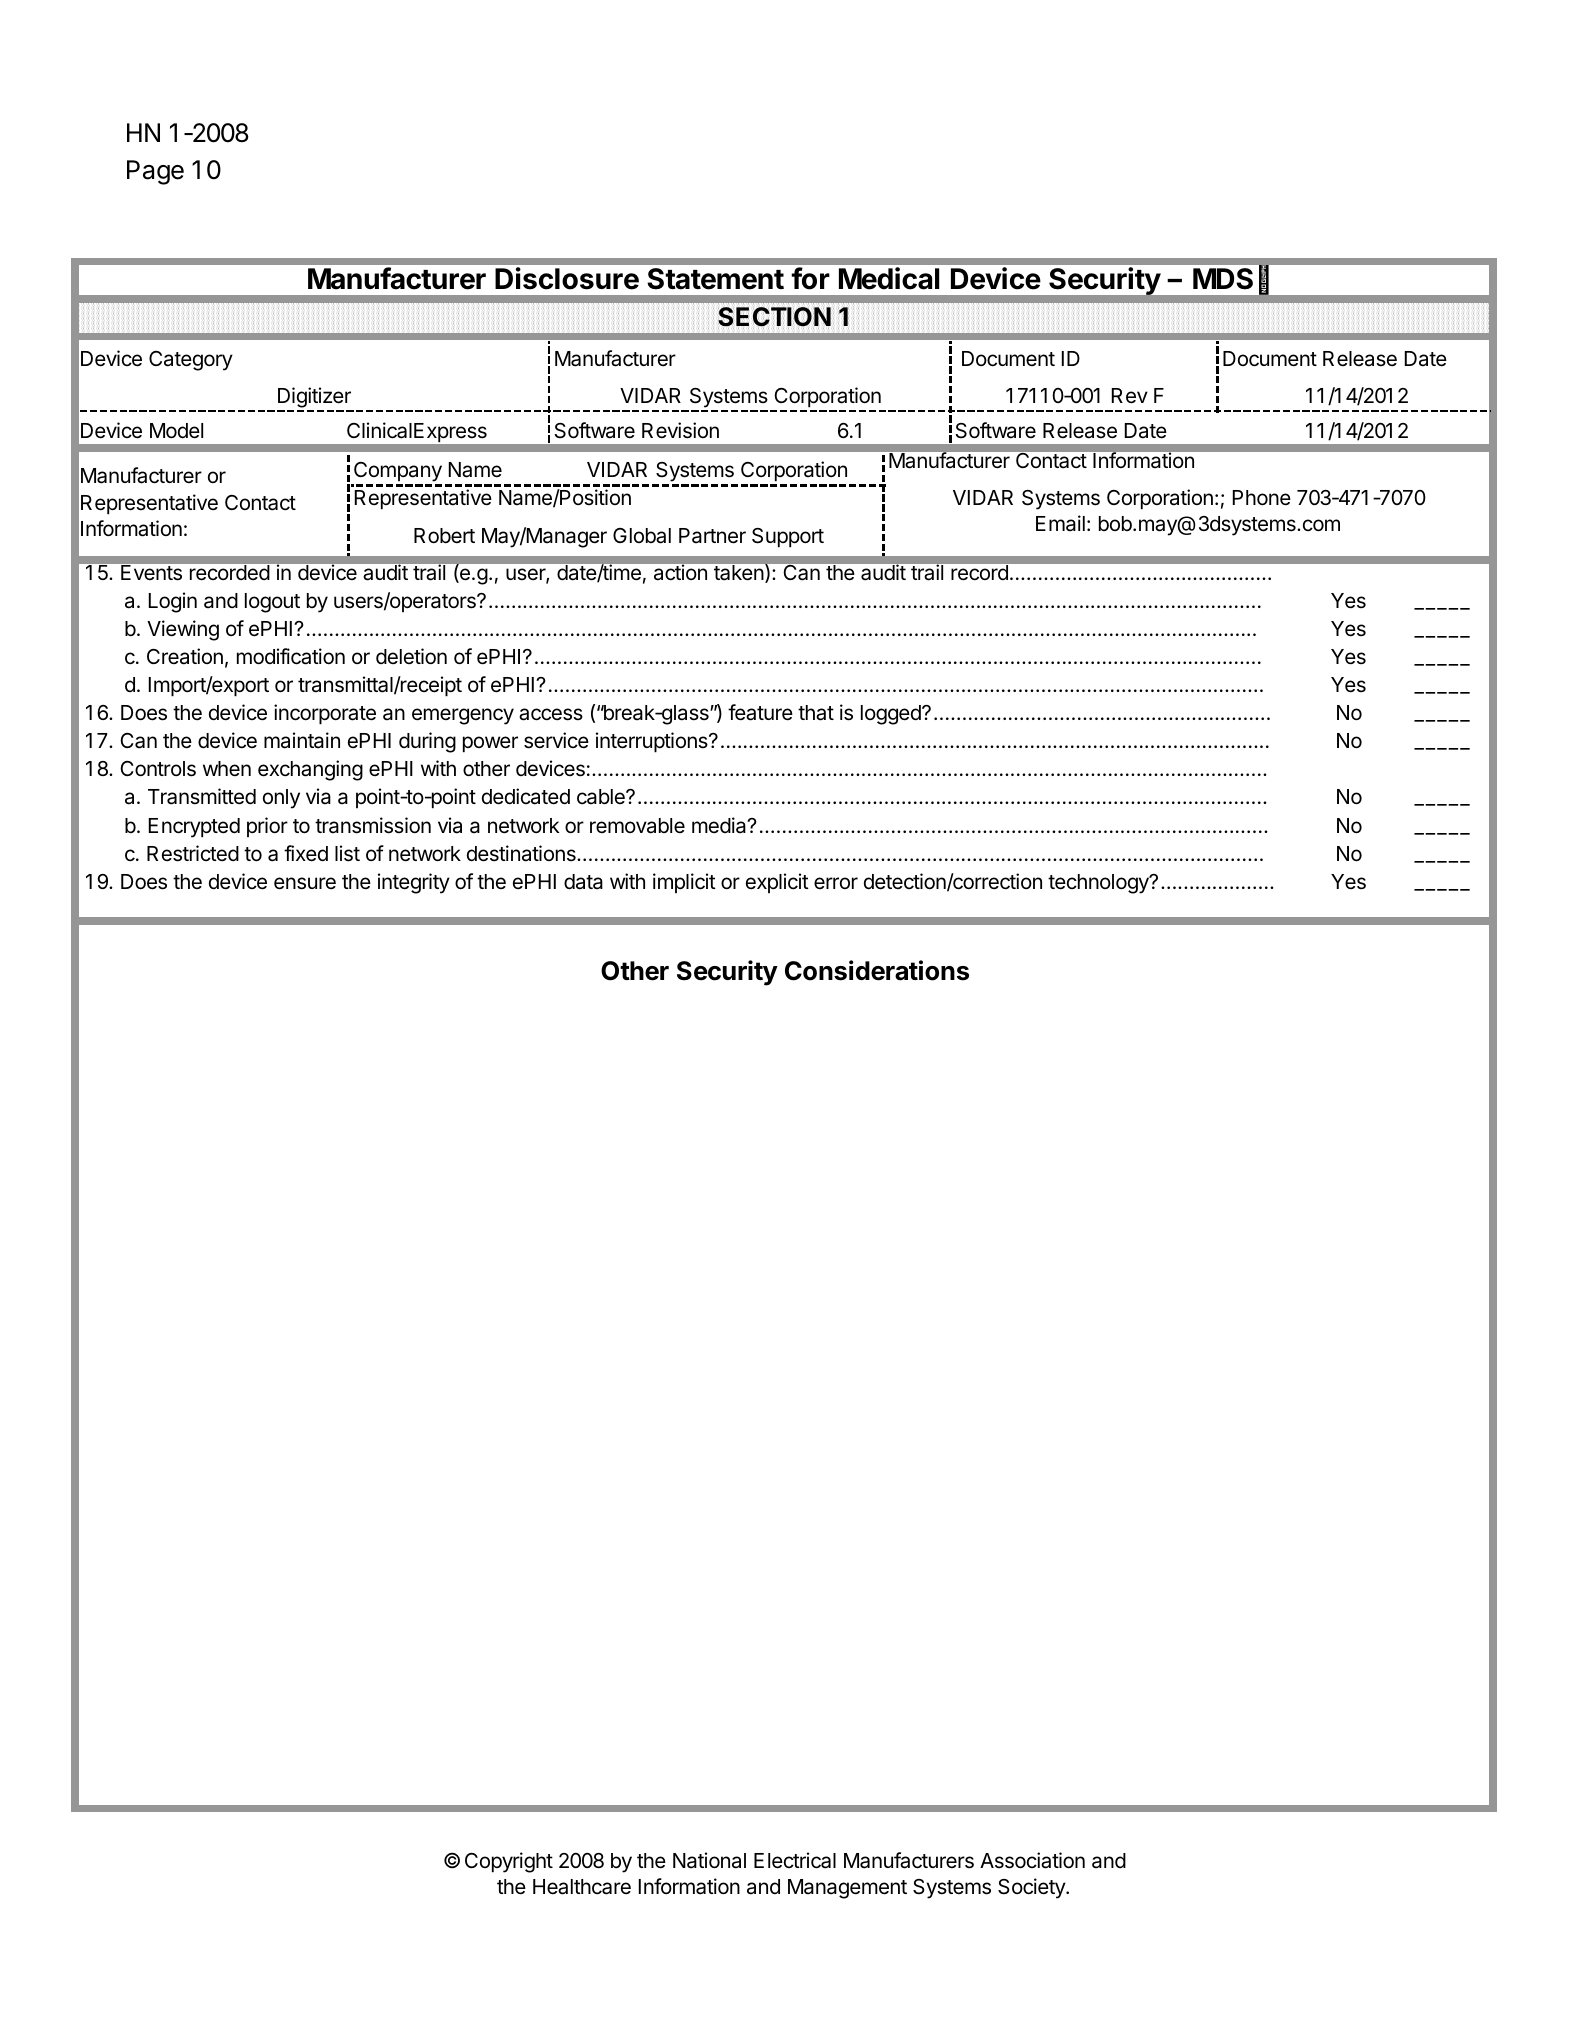 The width and height of the document is (1571, 2034). What do you see at coordinates (877, 970) in the document?
I see `Considerations` at bounding box center [877, 970].
